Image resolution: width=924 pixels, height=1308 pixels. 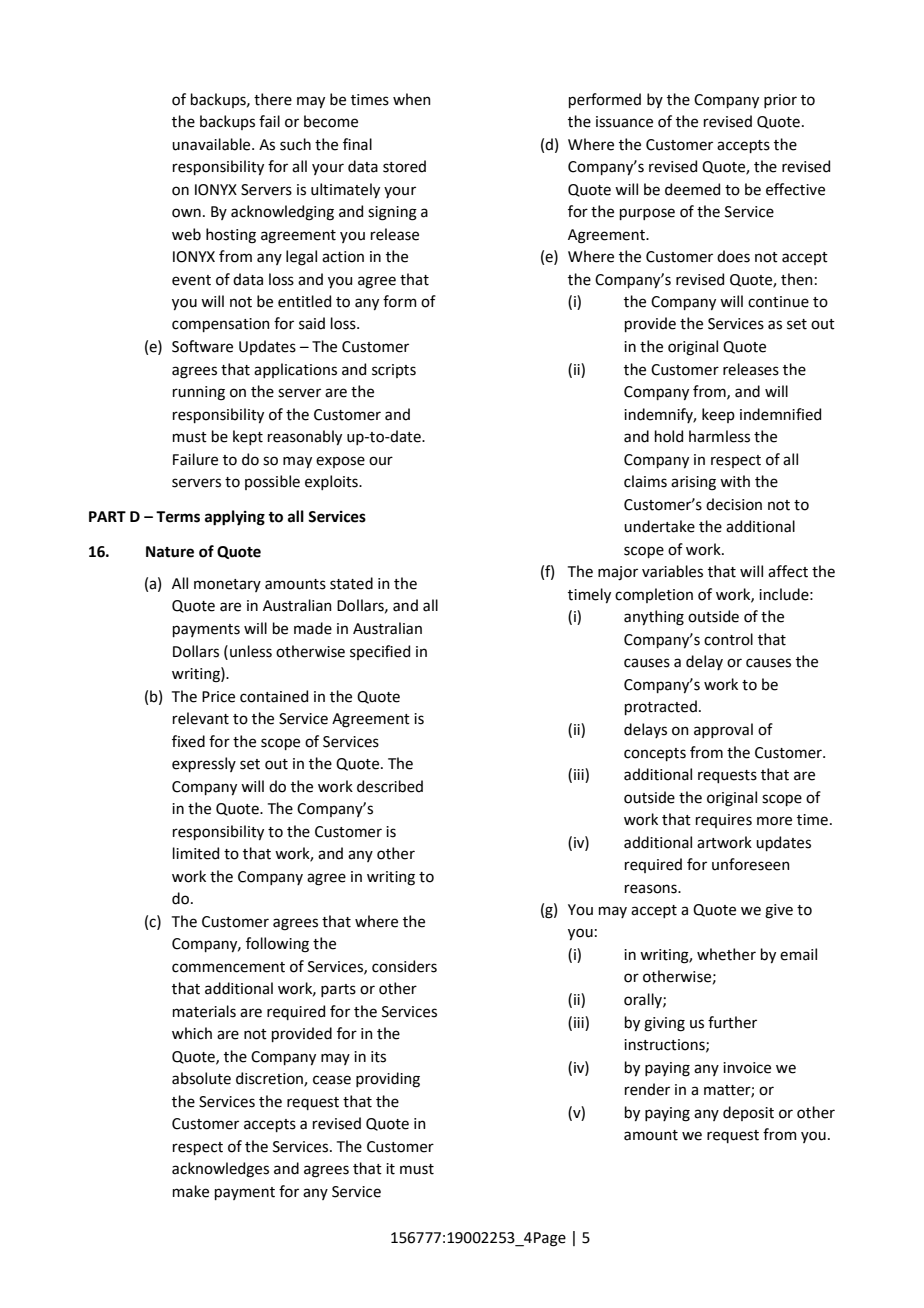 I want to click on unavailable, so click(x=212, y=144).
